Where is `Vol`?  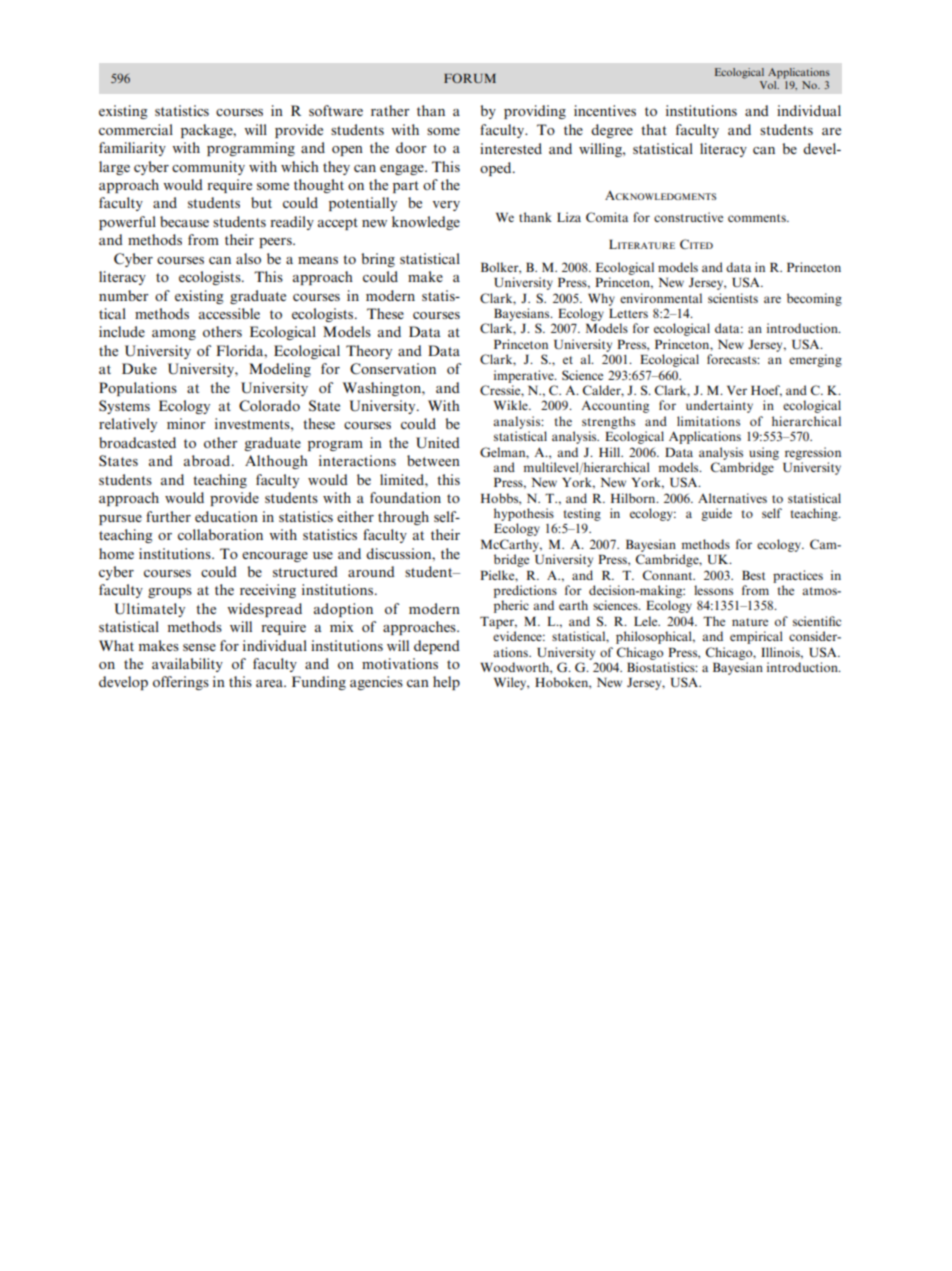 Vol is located at coordinates (769, 85).
